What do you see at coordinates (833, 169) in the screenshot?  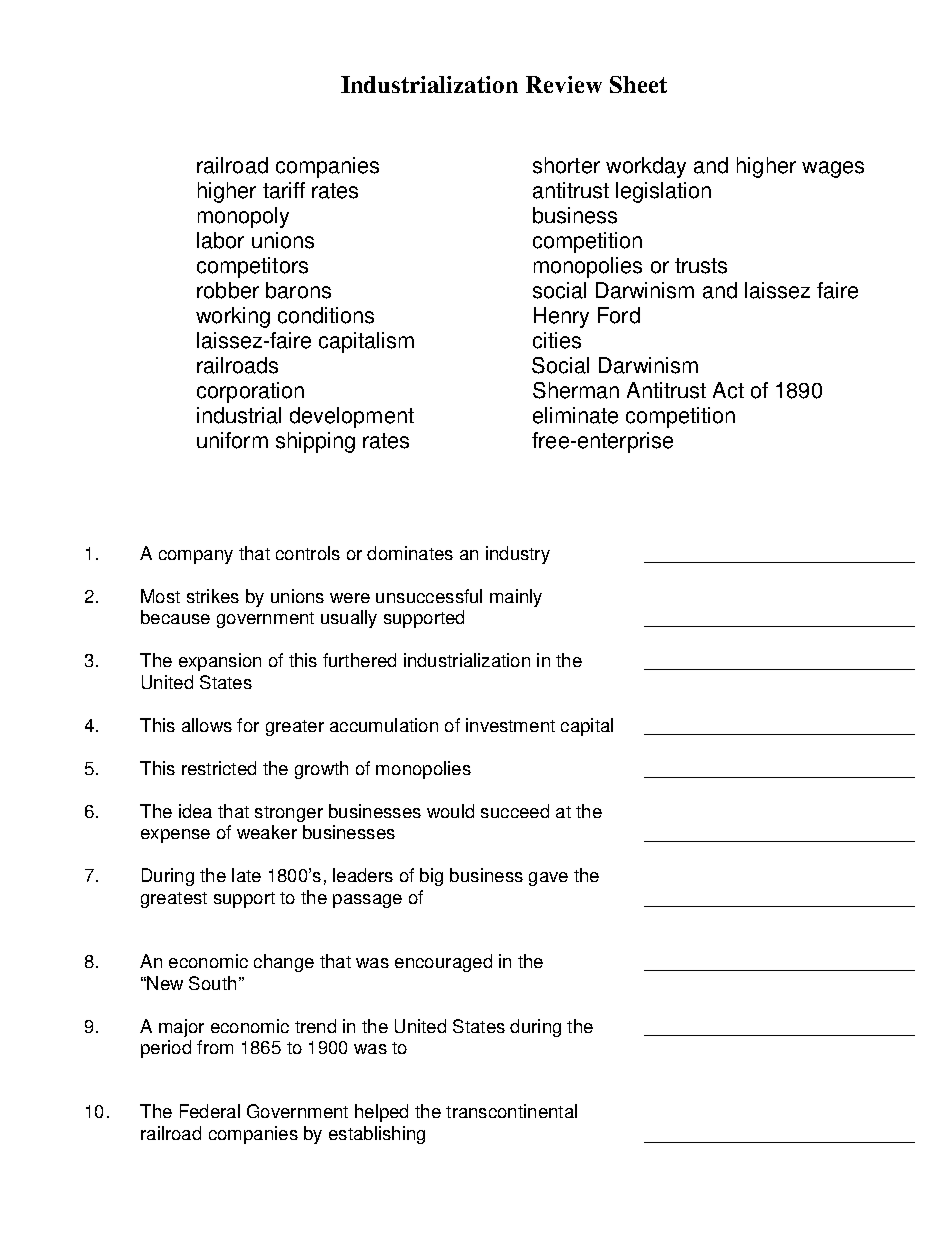 I see `wages` at bounding box center [833, 169].
